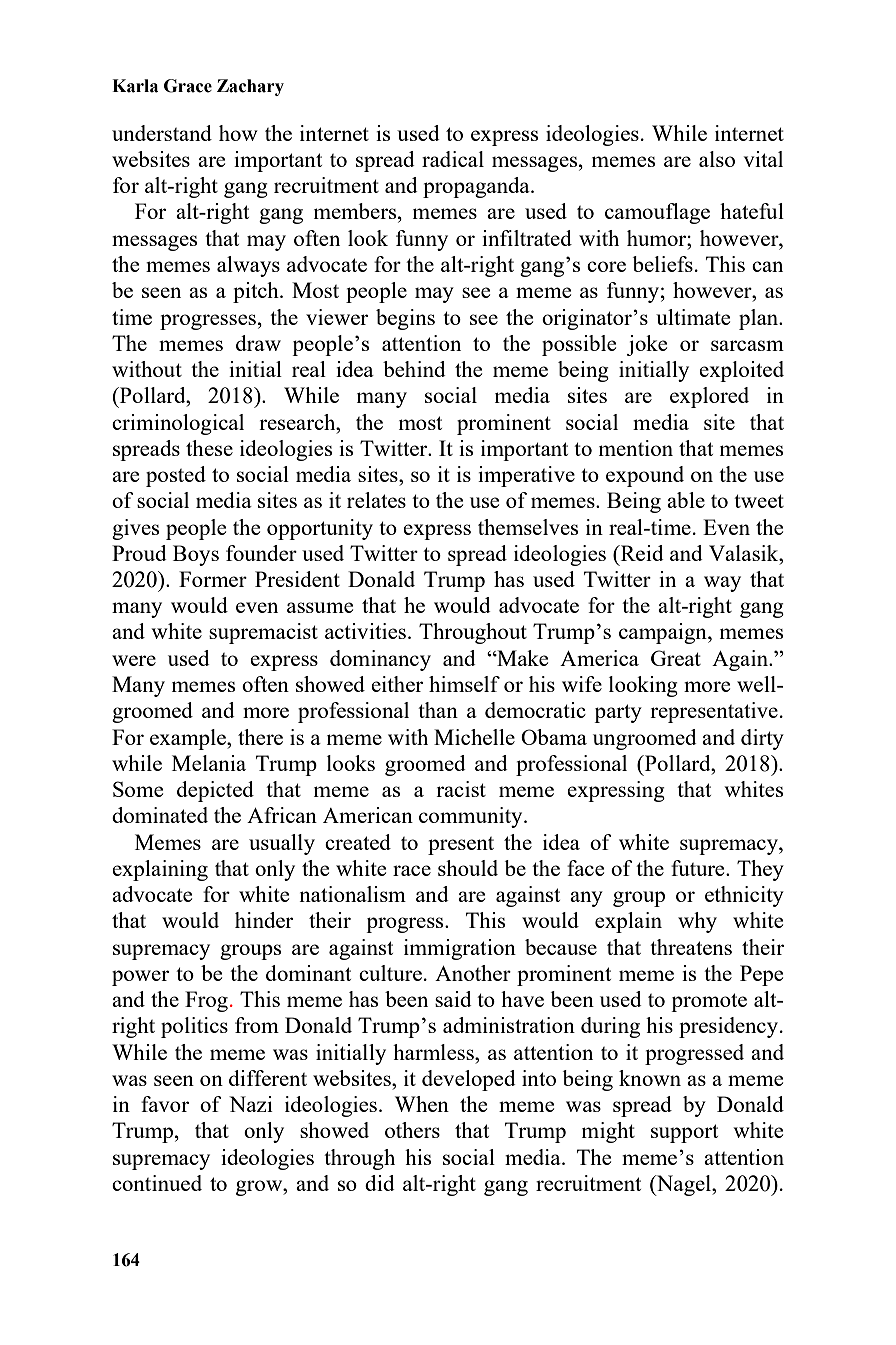  What do you see at coordinates (263, 633) in the screenshot?
I see `supremacist` at bounding box center [263, 633].
